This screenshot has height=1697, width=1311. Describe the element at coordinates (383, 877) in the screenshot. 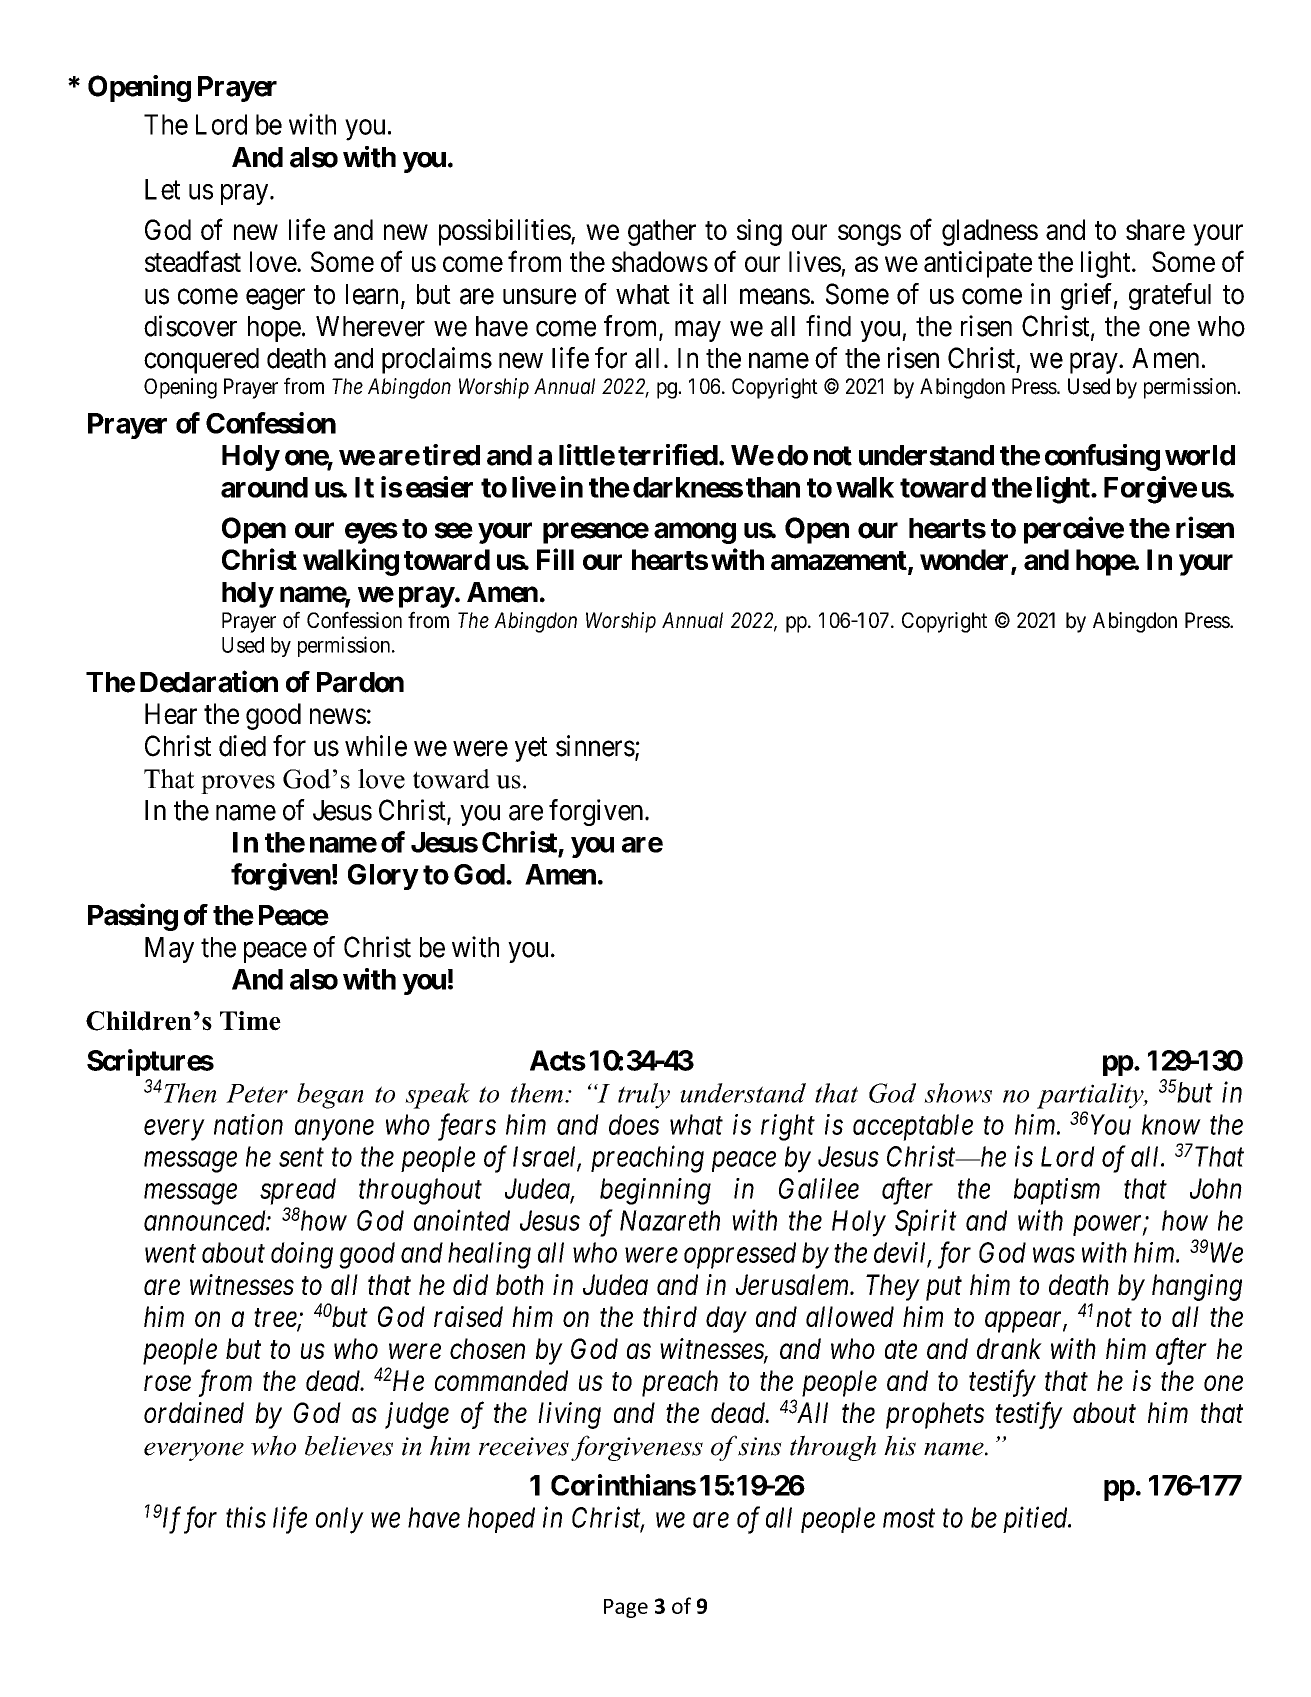

I see `Glory` at that location.
